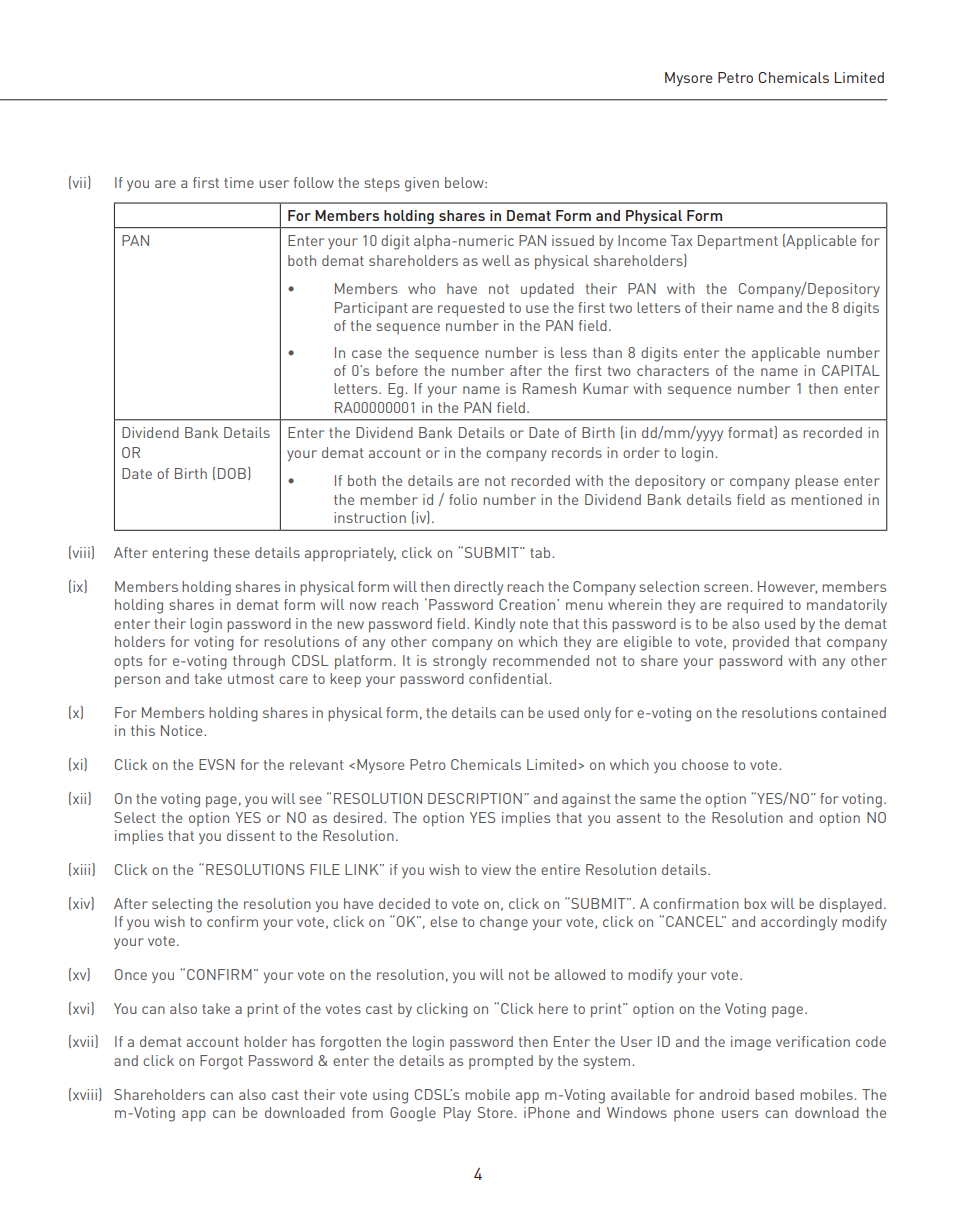  Describe the element at coordinates (303, 1041) in the page. I see `has` at that location.
